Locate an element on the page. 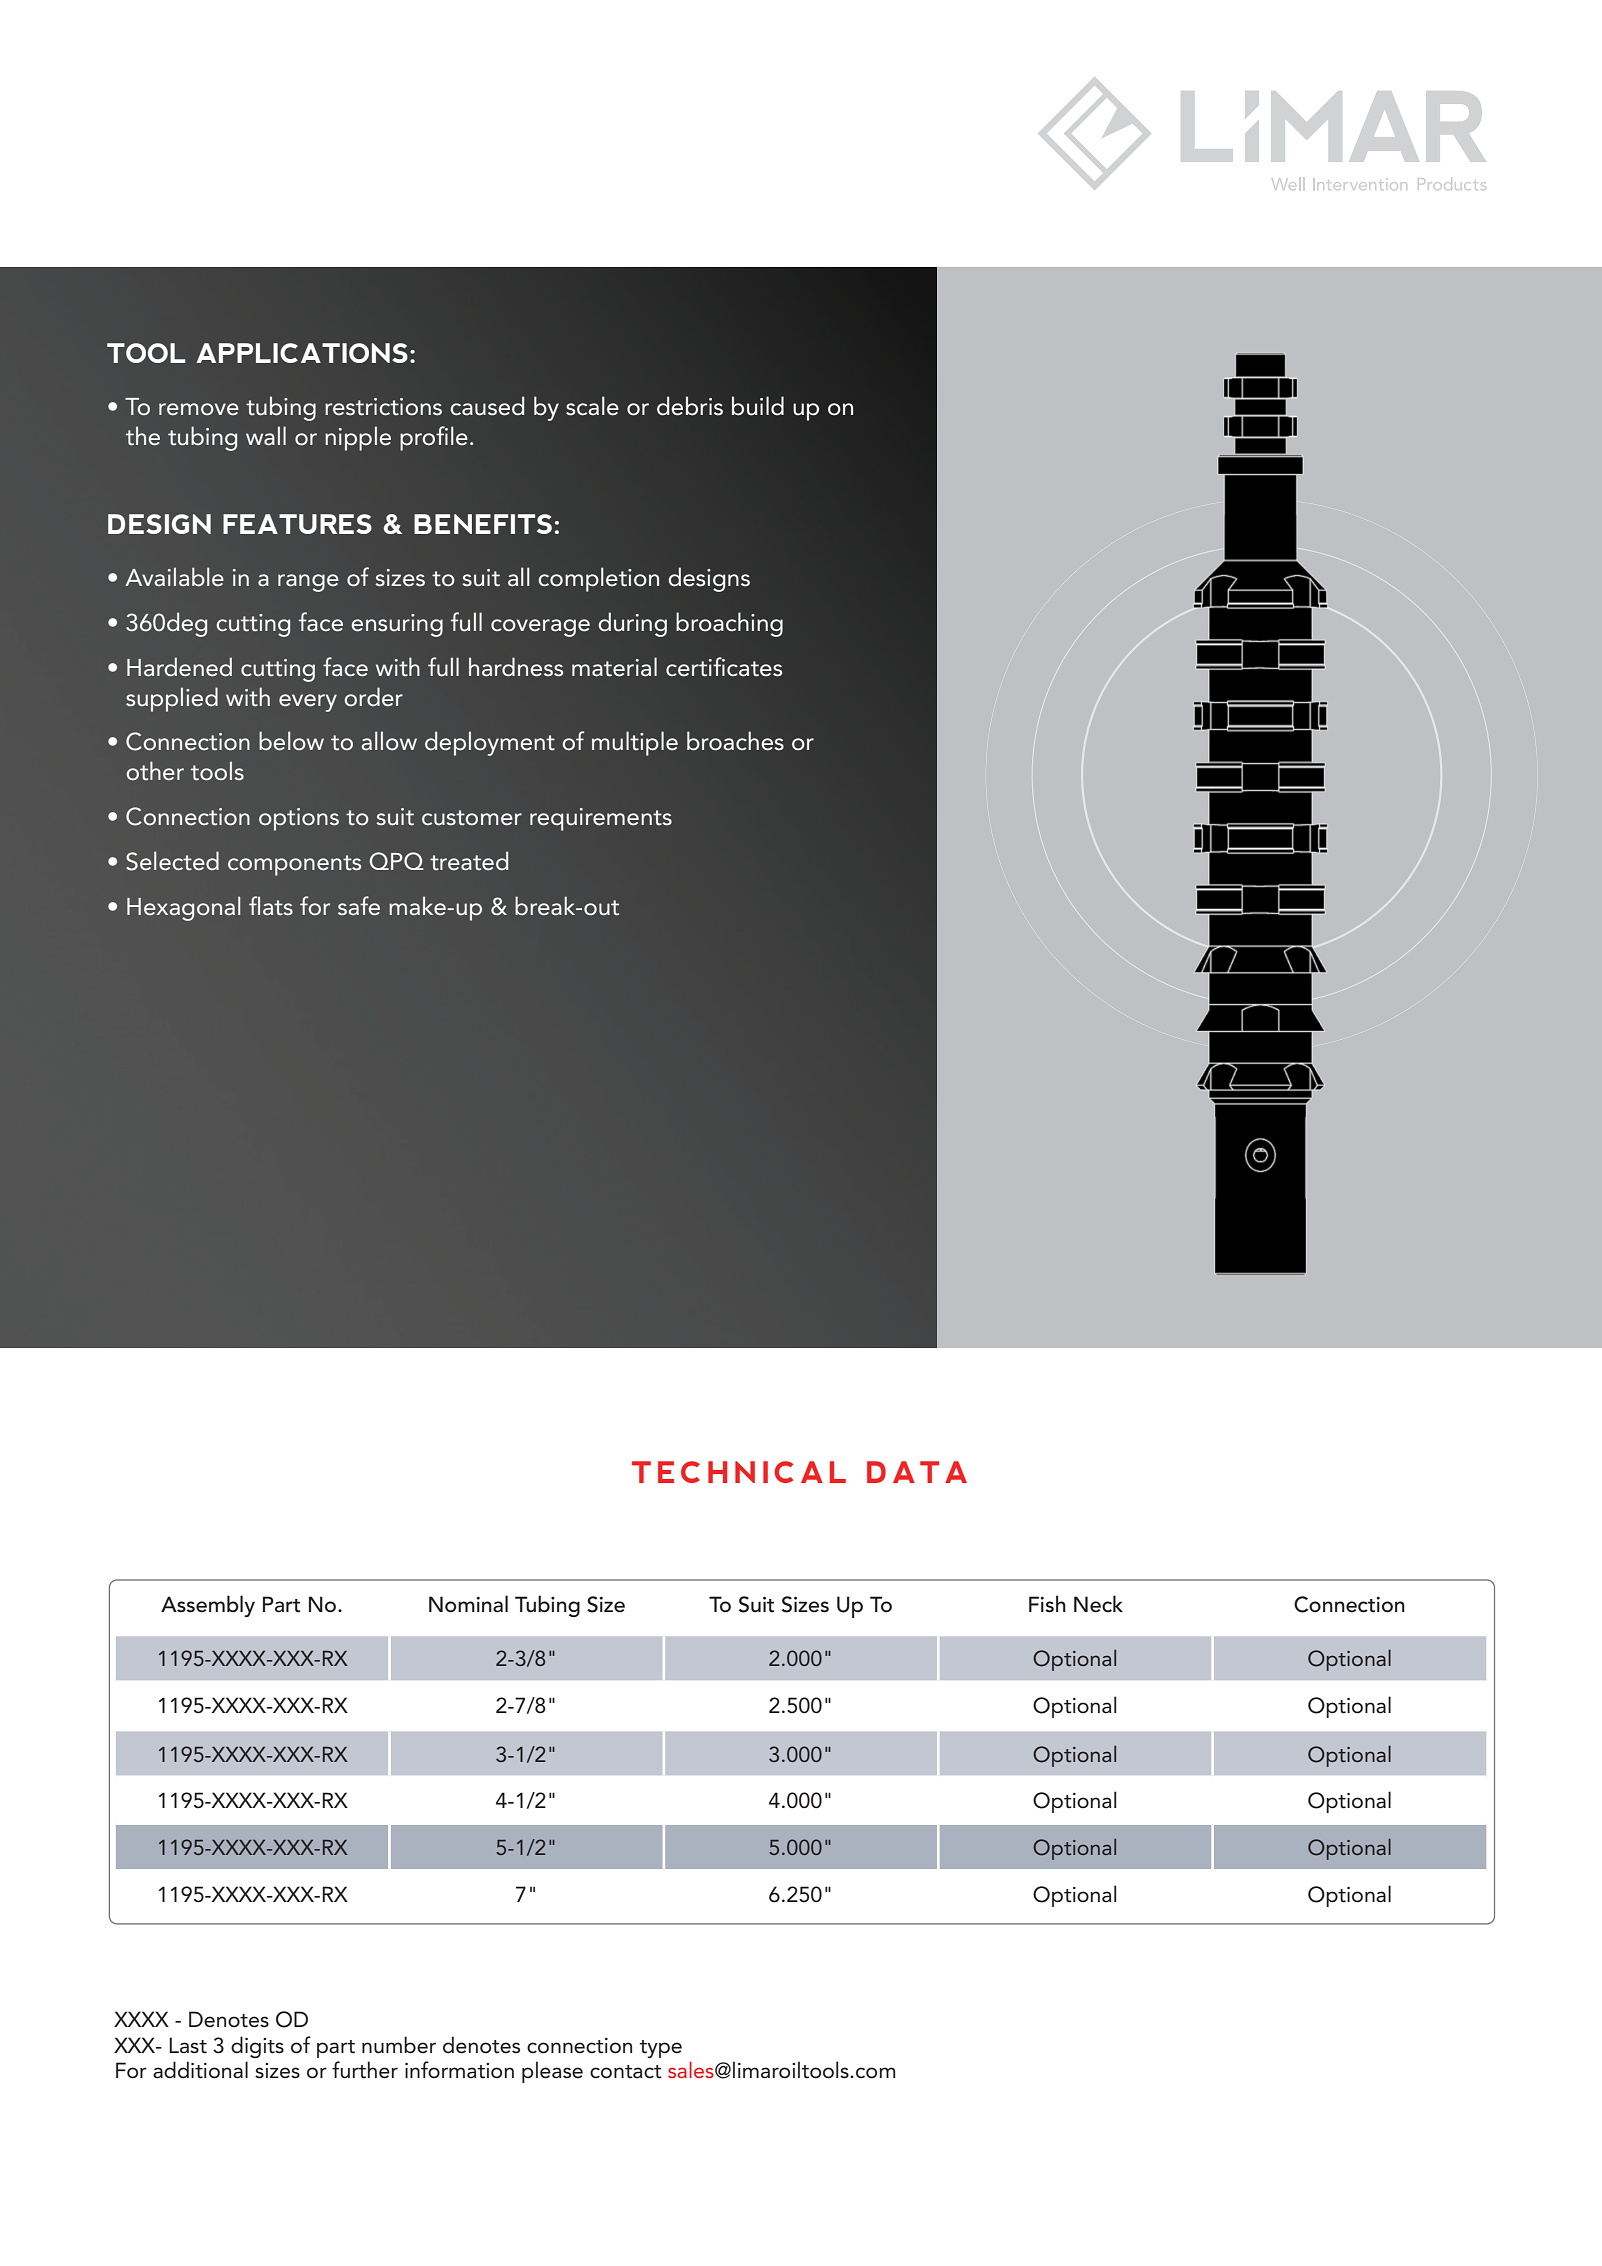  scale is located at coordinates (592, 406).
